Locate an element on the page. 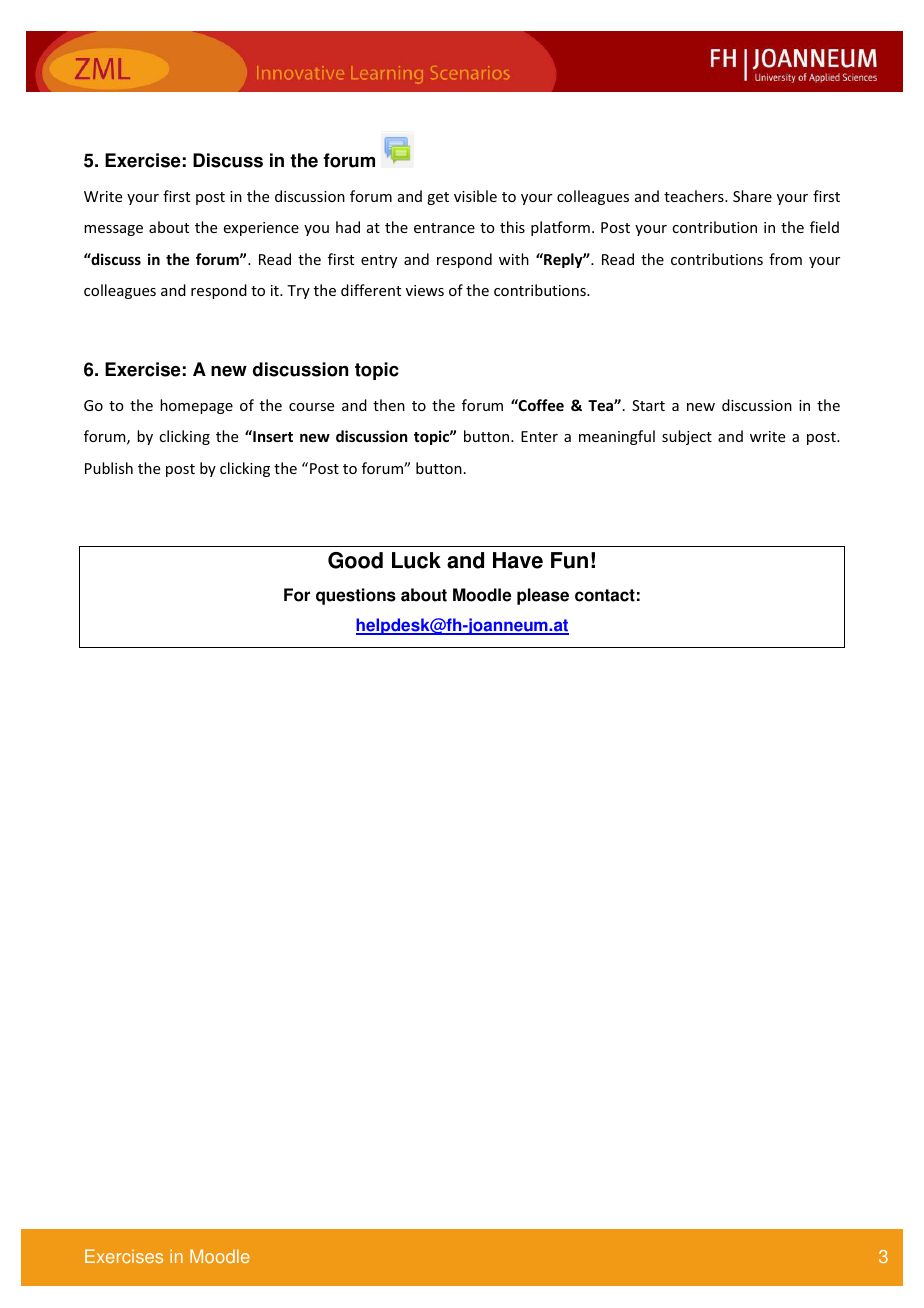 The image size is (924, 1308). views is located at coordinates (425, 290).
